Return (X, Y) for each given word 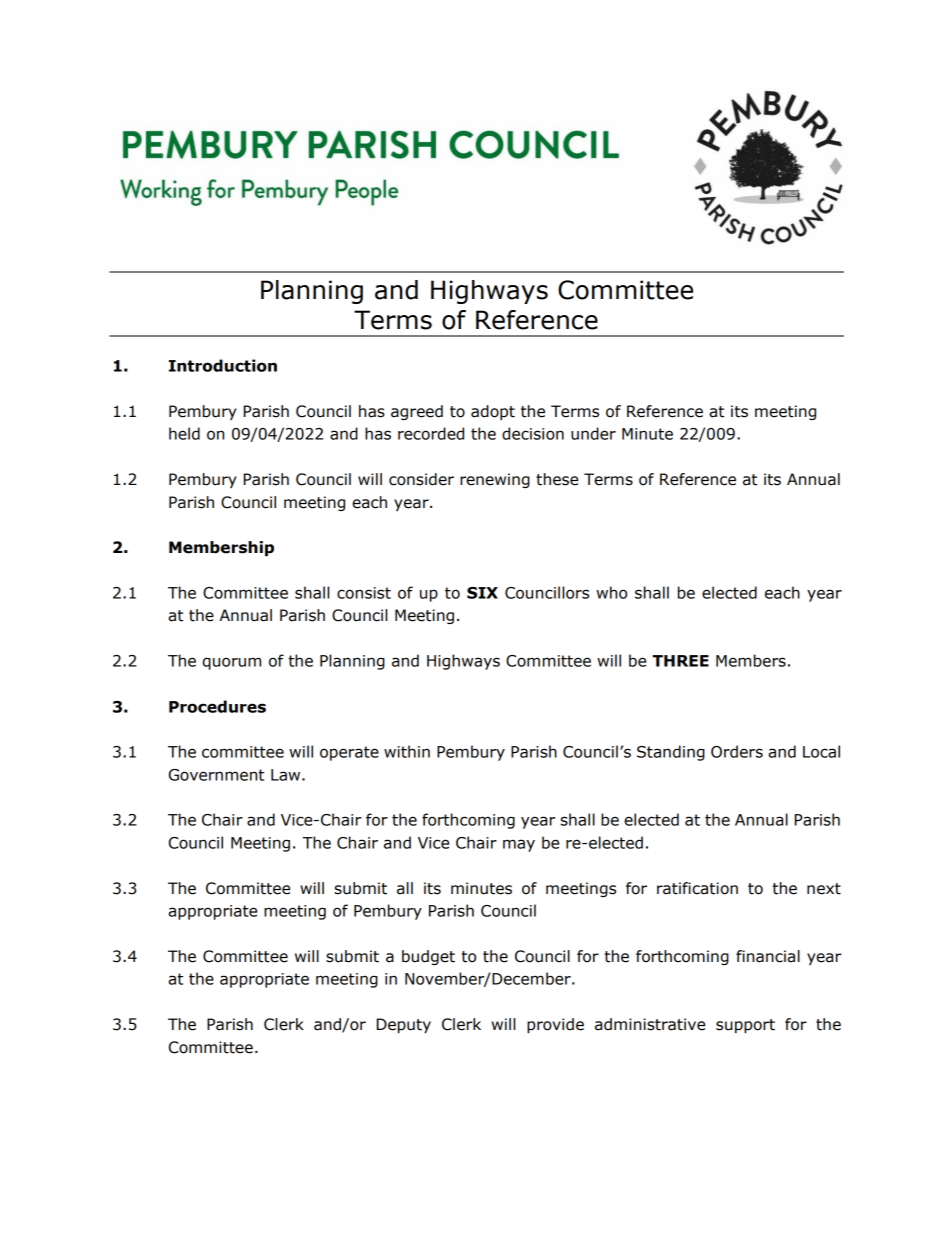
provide (555, 1025)
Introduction (223, 365)
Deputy (404, 1025)
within (407, 751)
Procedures (217, 706)
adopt (493, 412)
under (593, 433)
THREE (680, 661)
